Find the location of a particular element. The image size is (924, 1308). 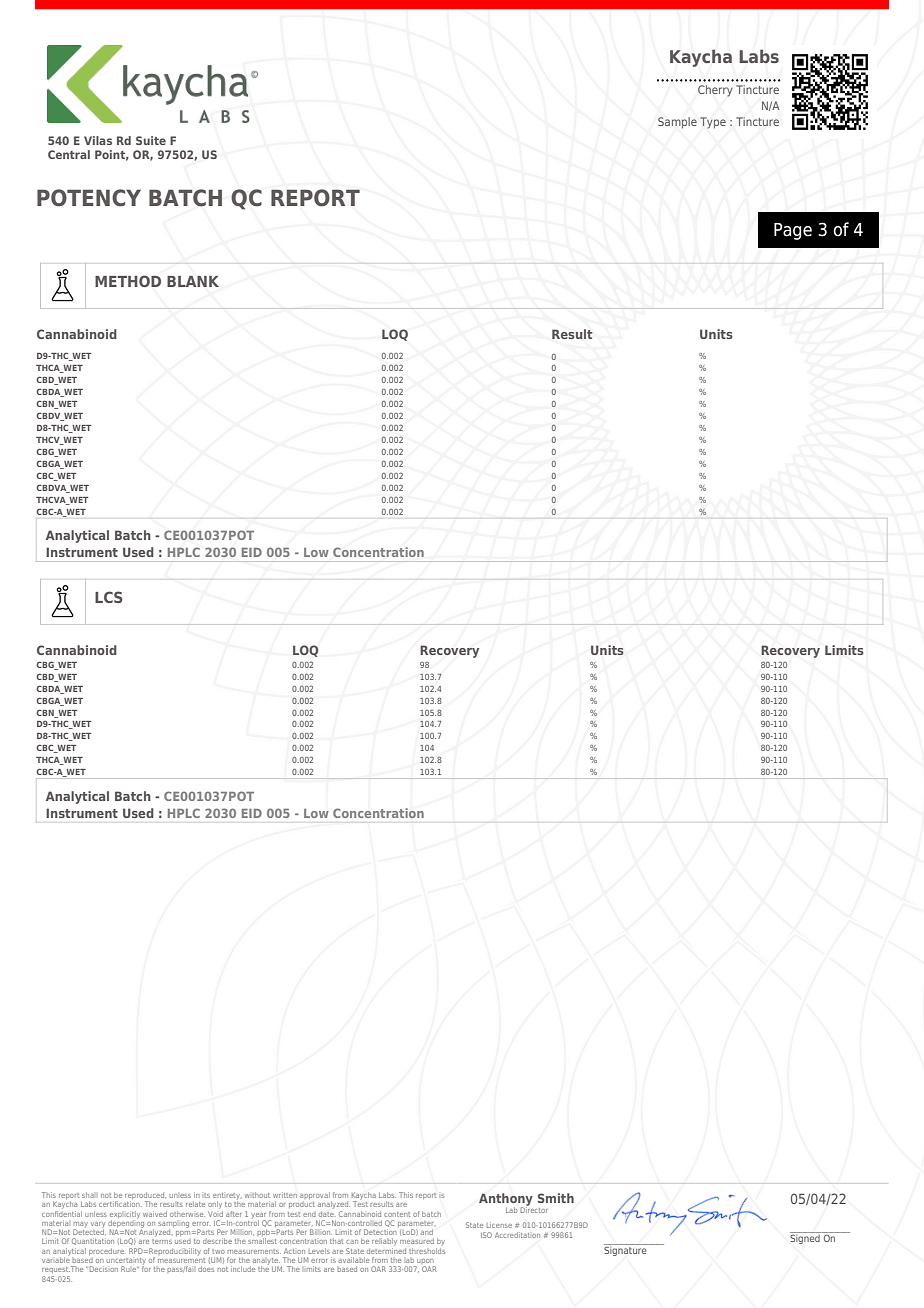

reproduced is located at coordinates (145, 1197).
